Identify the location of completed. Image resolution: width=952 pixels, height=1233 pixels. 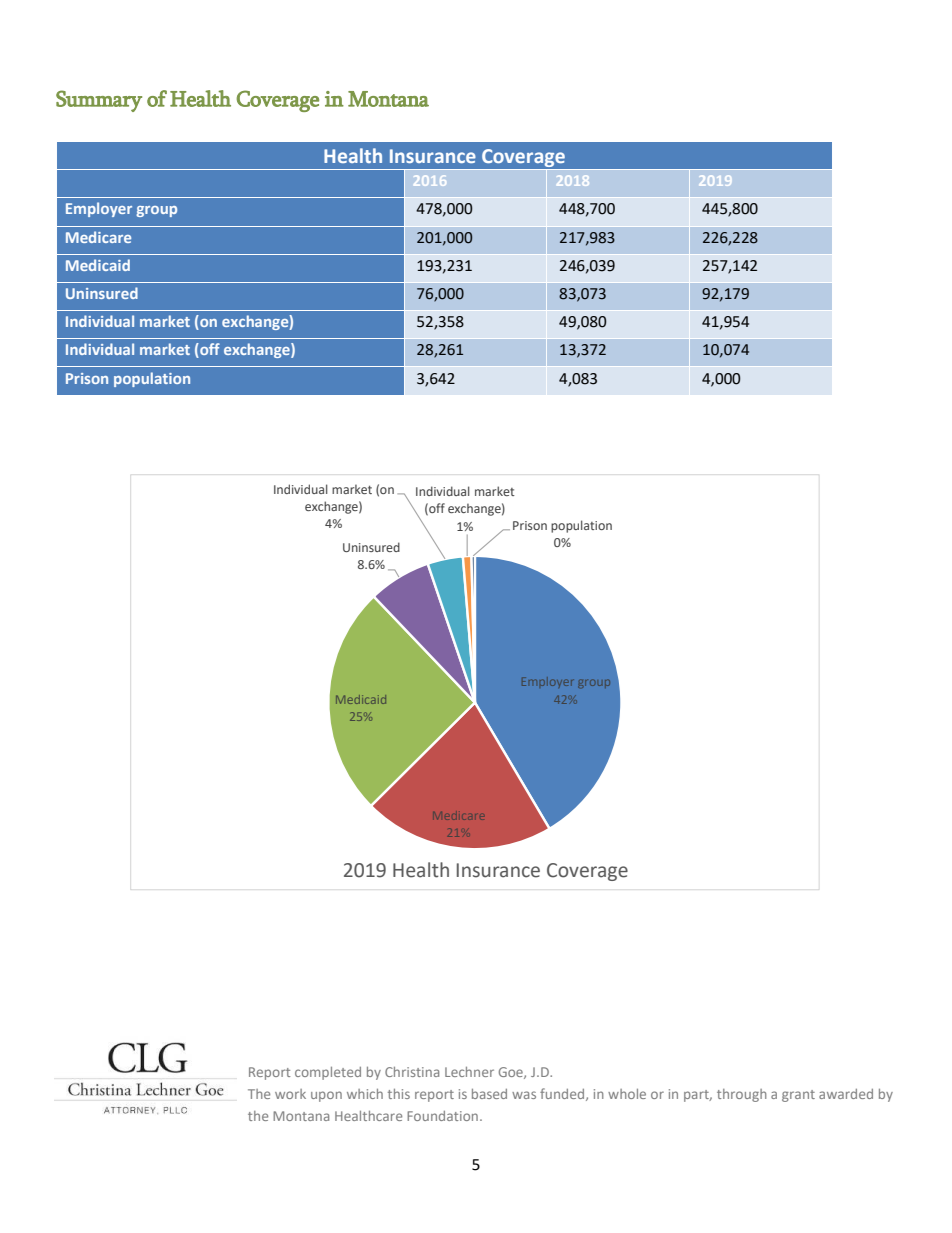
(328, 1073).
